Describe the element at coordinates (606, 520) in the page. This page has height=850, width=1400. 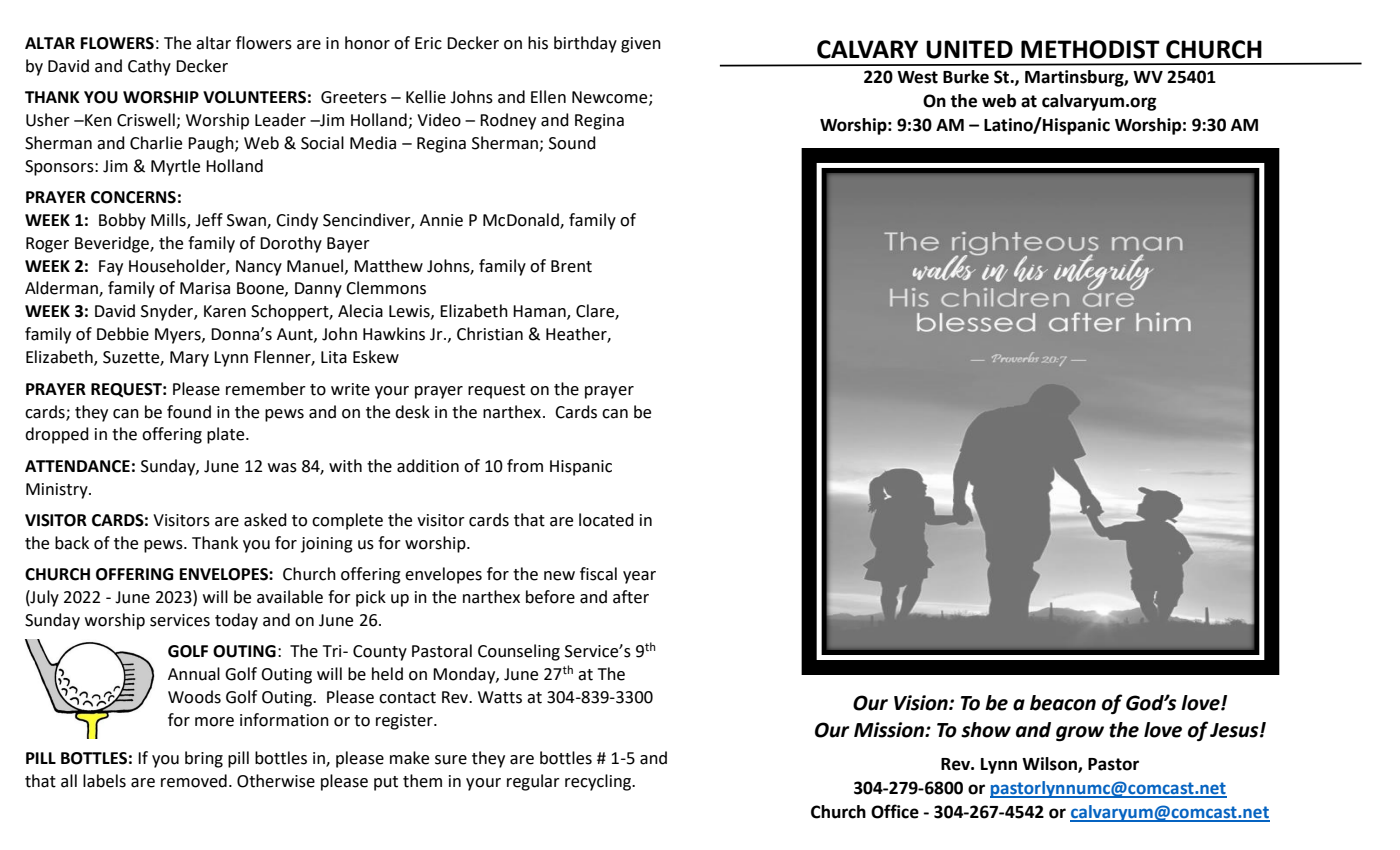
I see `located` at that location.
